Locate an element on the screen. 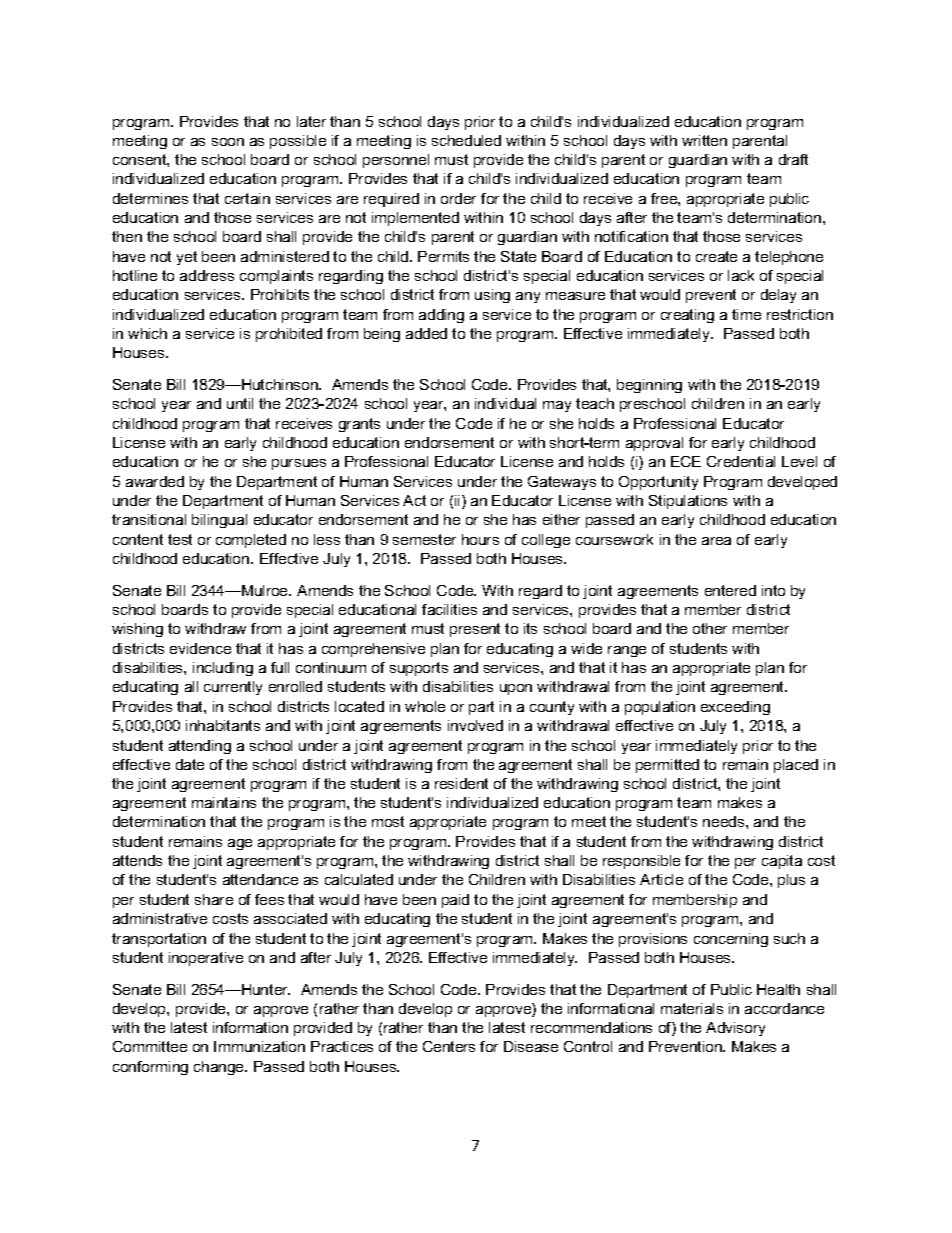 This screenshot has height=1233, width=952. written is located at coordinates (704, 140).
